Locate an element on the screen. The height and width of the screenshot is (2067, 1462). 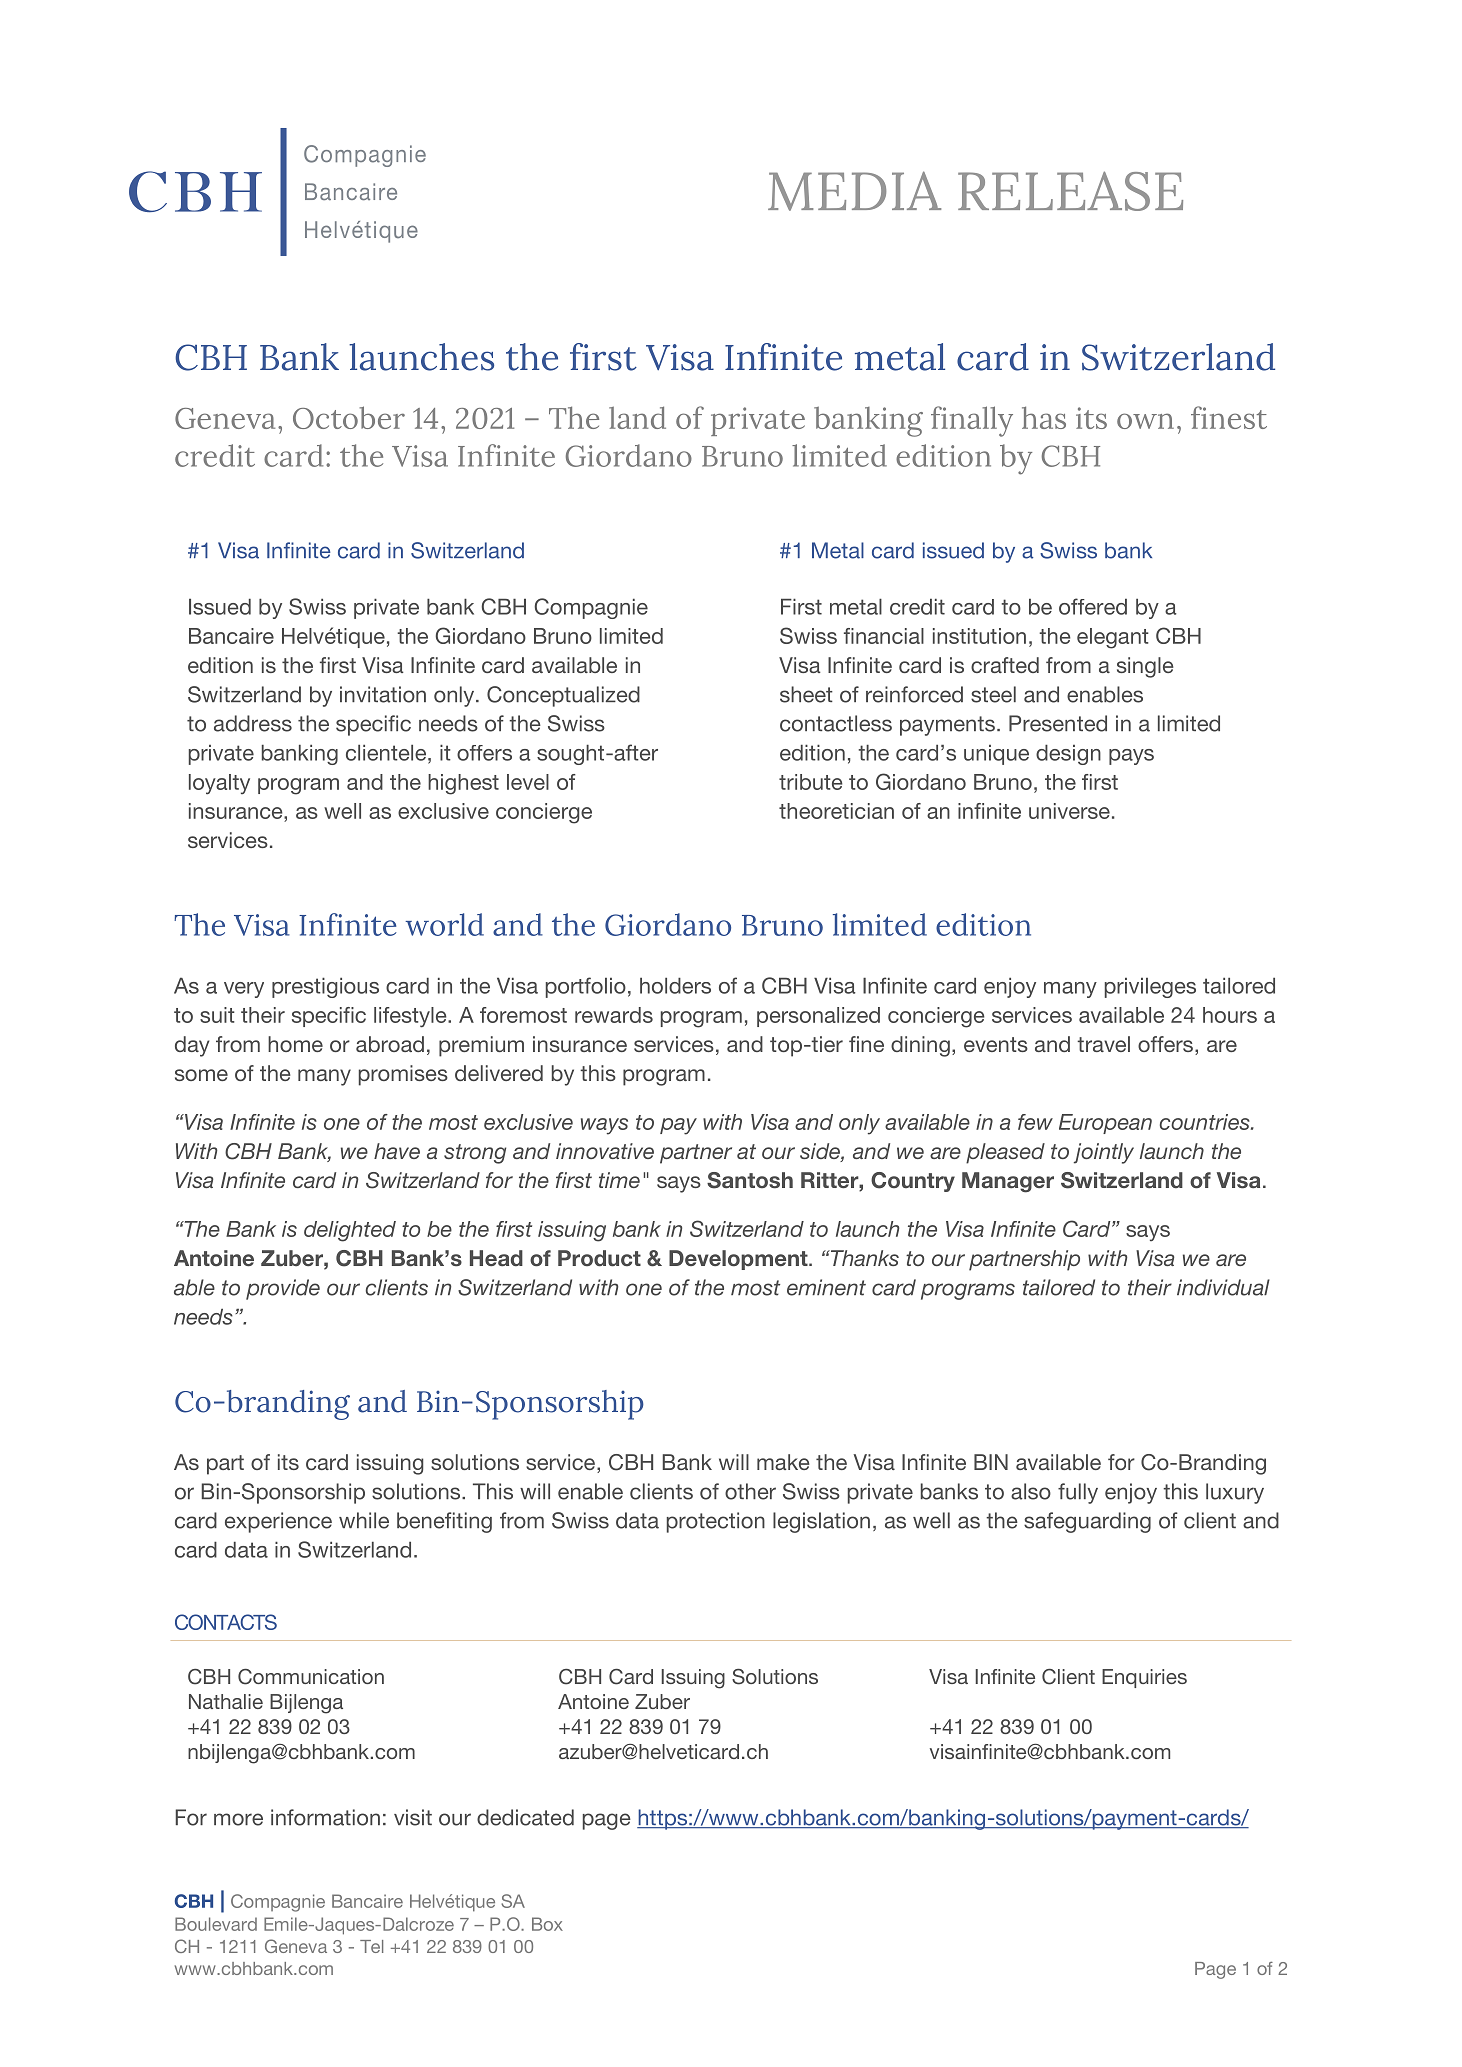
safeguarding is located at coordinates (1087, 1522).
